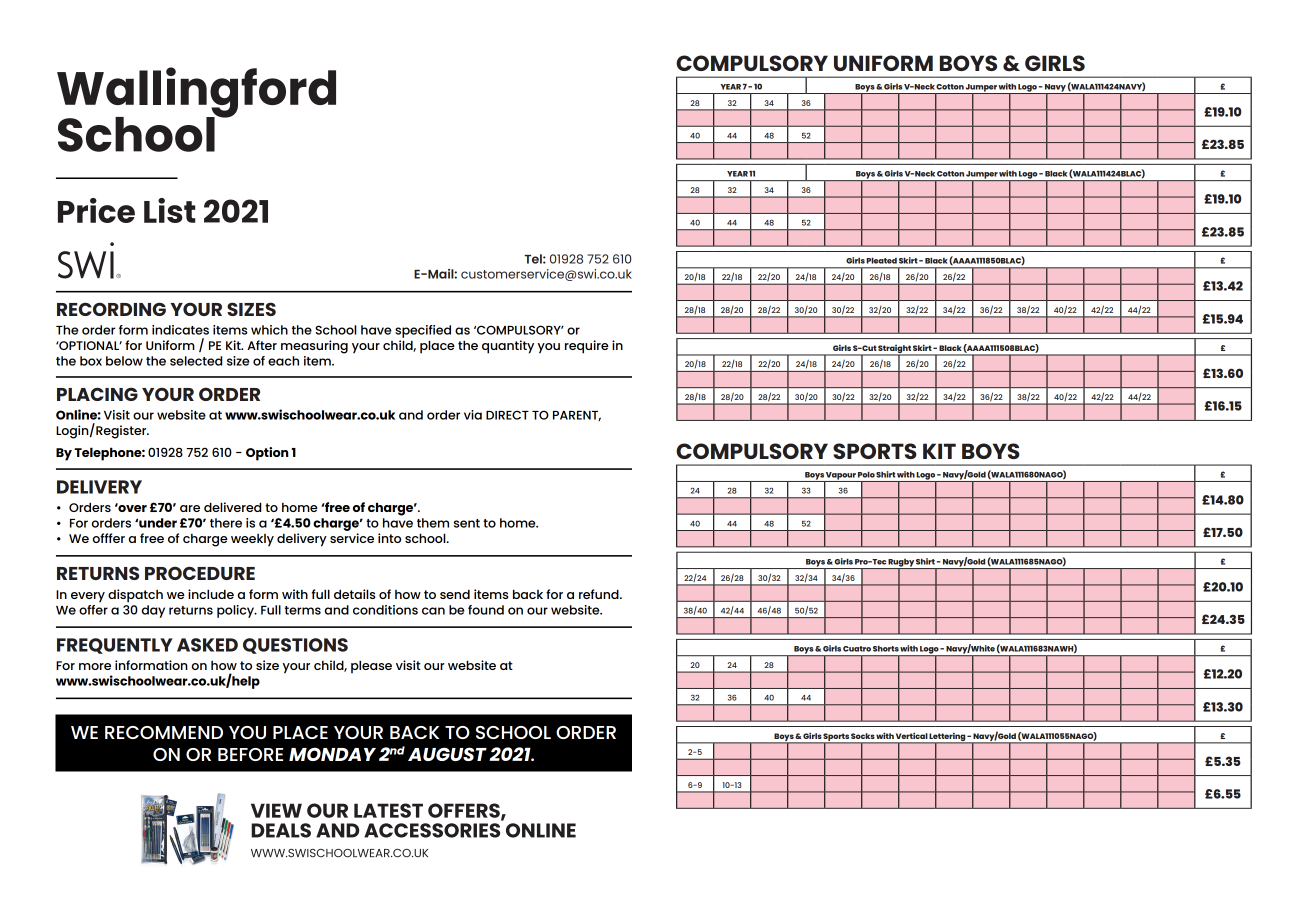 The width and height of the screenshot is (1308, 924). I want to click on specified, so click(423, 331).
